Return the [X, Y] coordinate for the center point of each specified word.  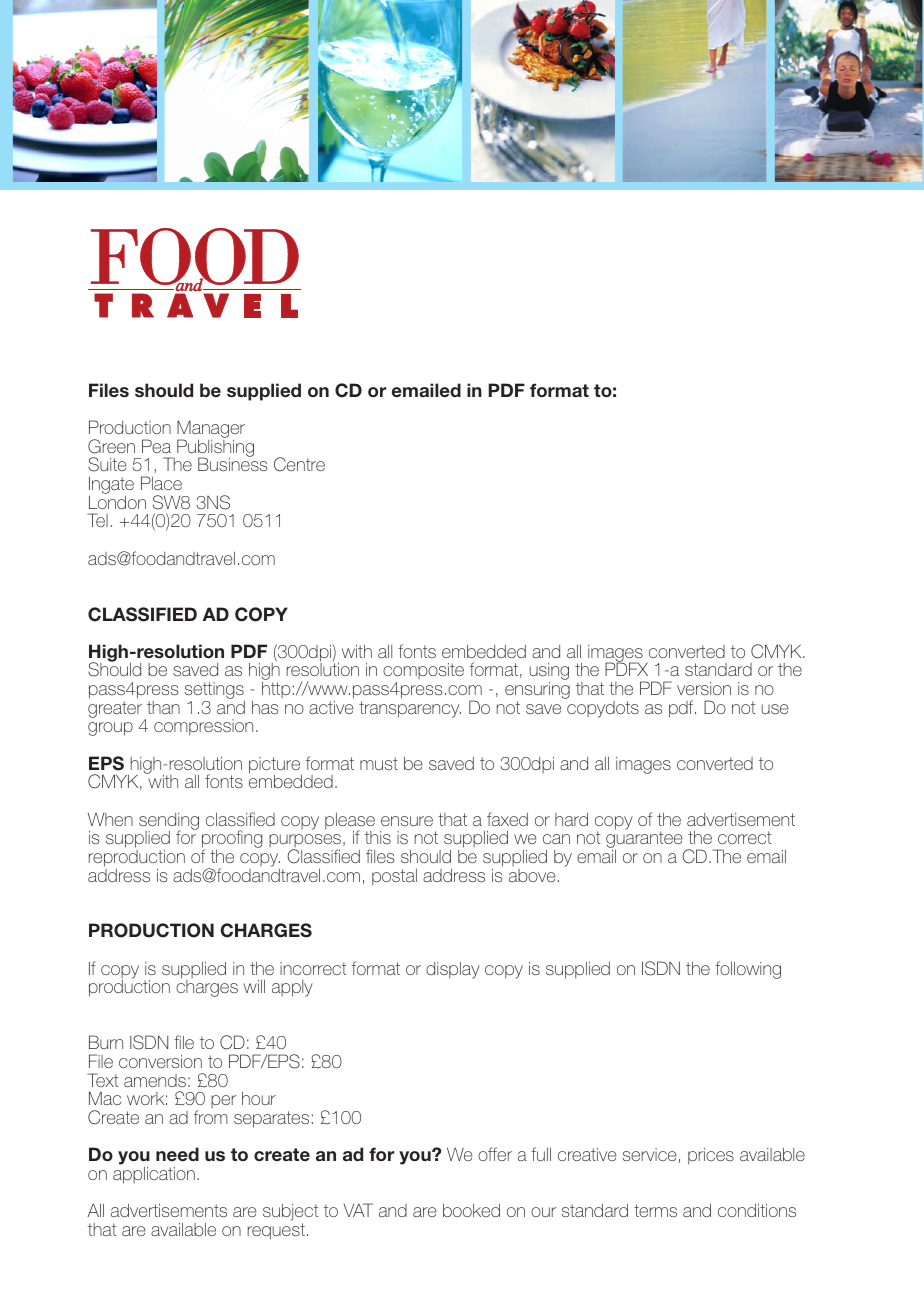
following [748, 970]
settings [215, 692]
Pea [156, 446]
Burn [106, 1042]
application [154, 1175]
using [549, 673]
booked [471, 1210]
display [453, 970]
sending [169, 822]
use [775, 709]
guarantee [644, 841]
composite [423, 673]
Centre [299, 464]
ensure [407, 821]
